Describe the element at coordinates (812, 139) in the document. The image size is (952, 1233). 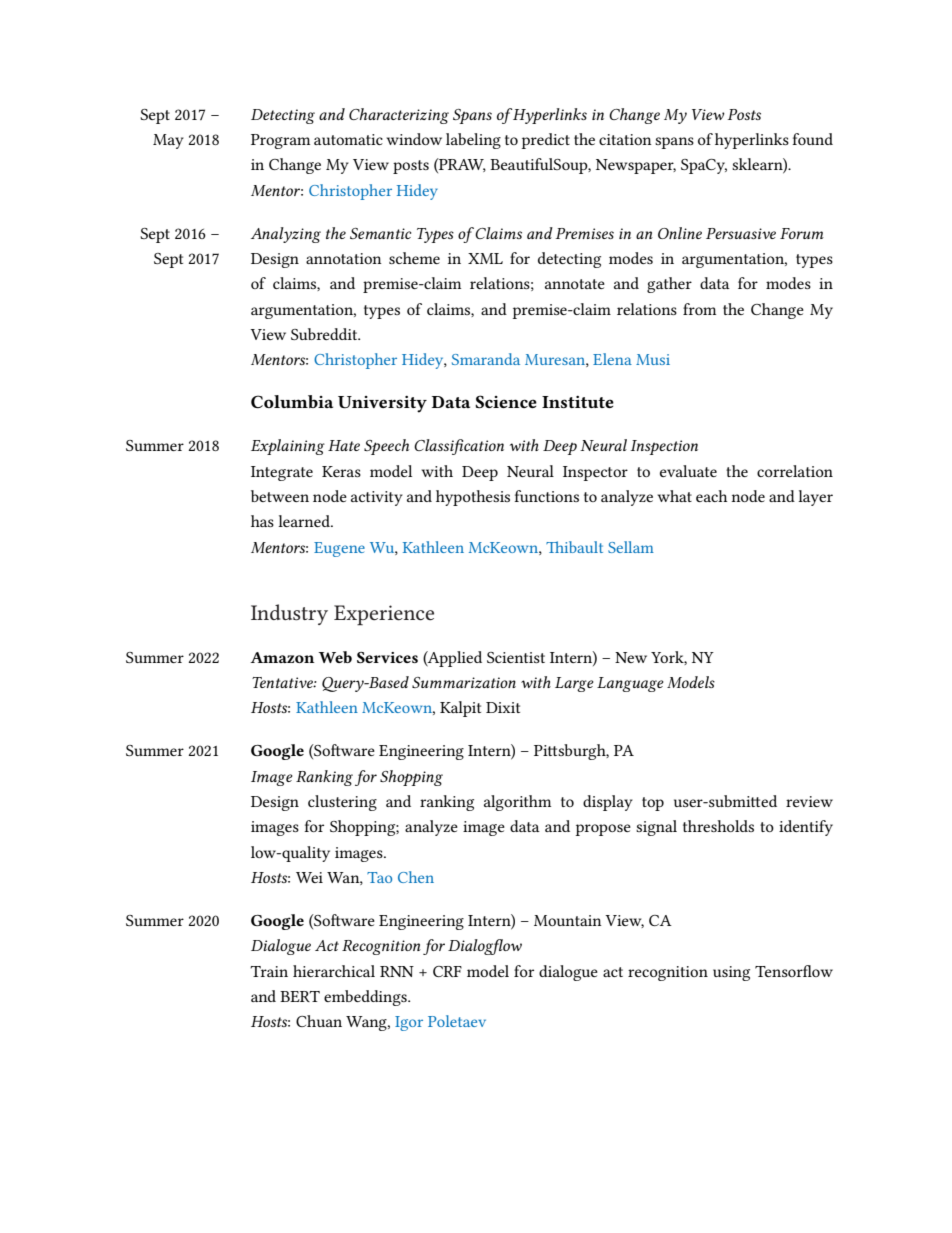
I see `found` at that location.
